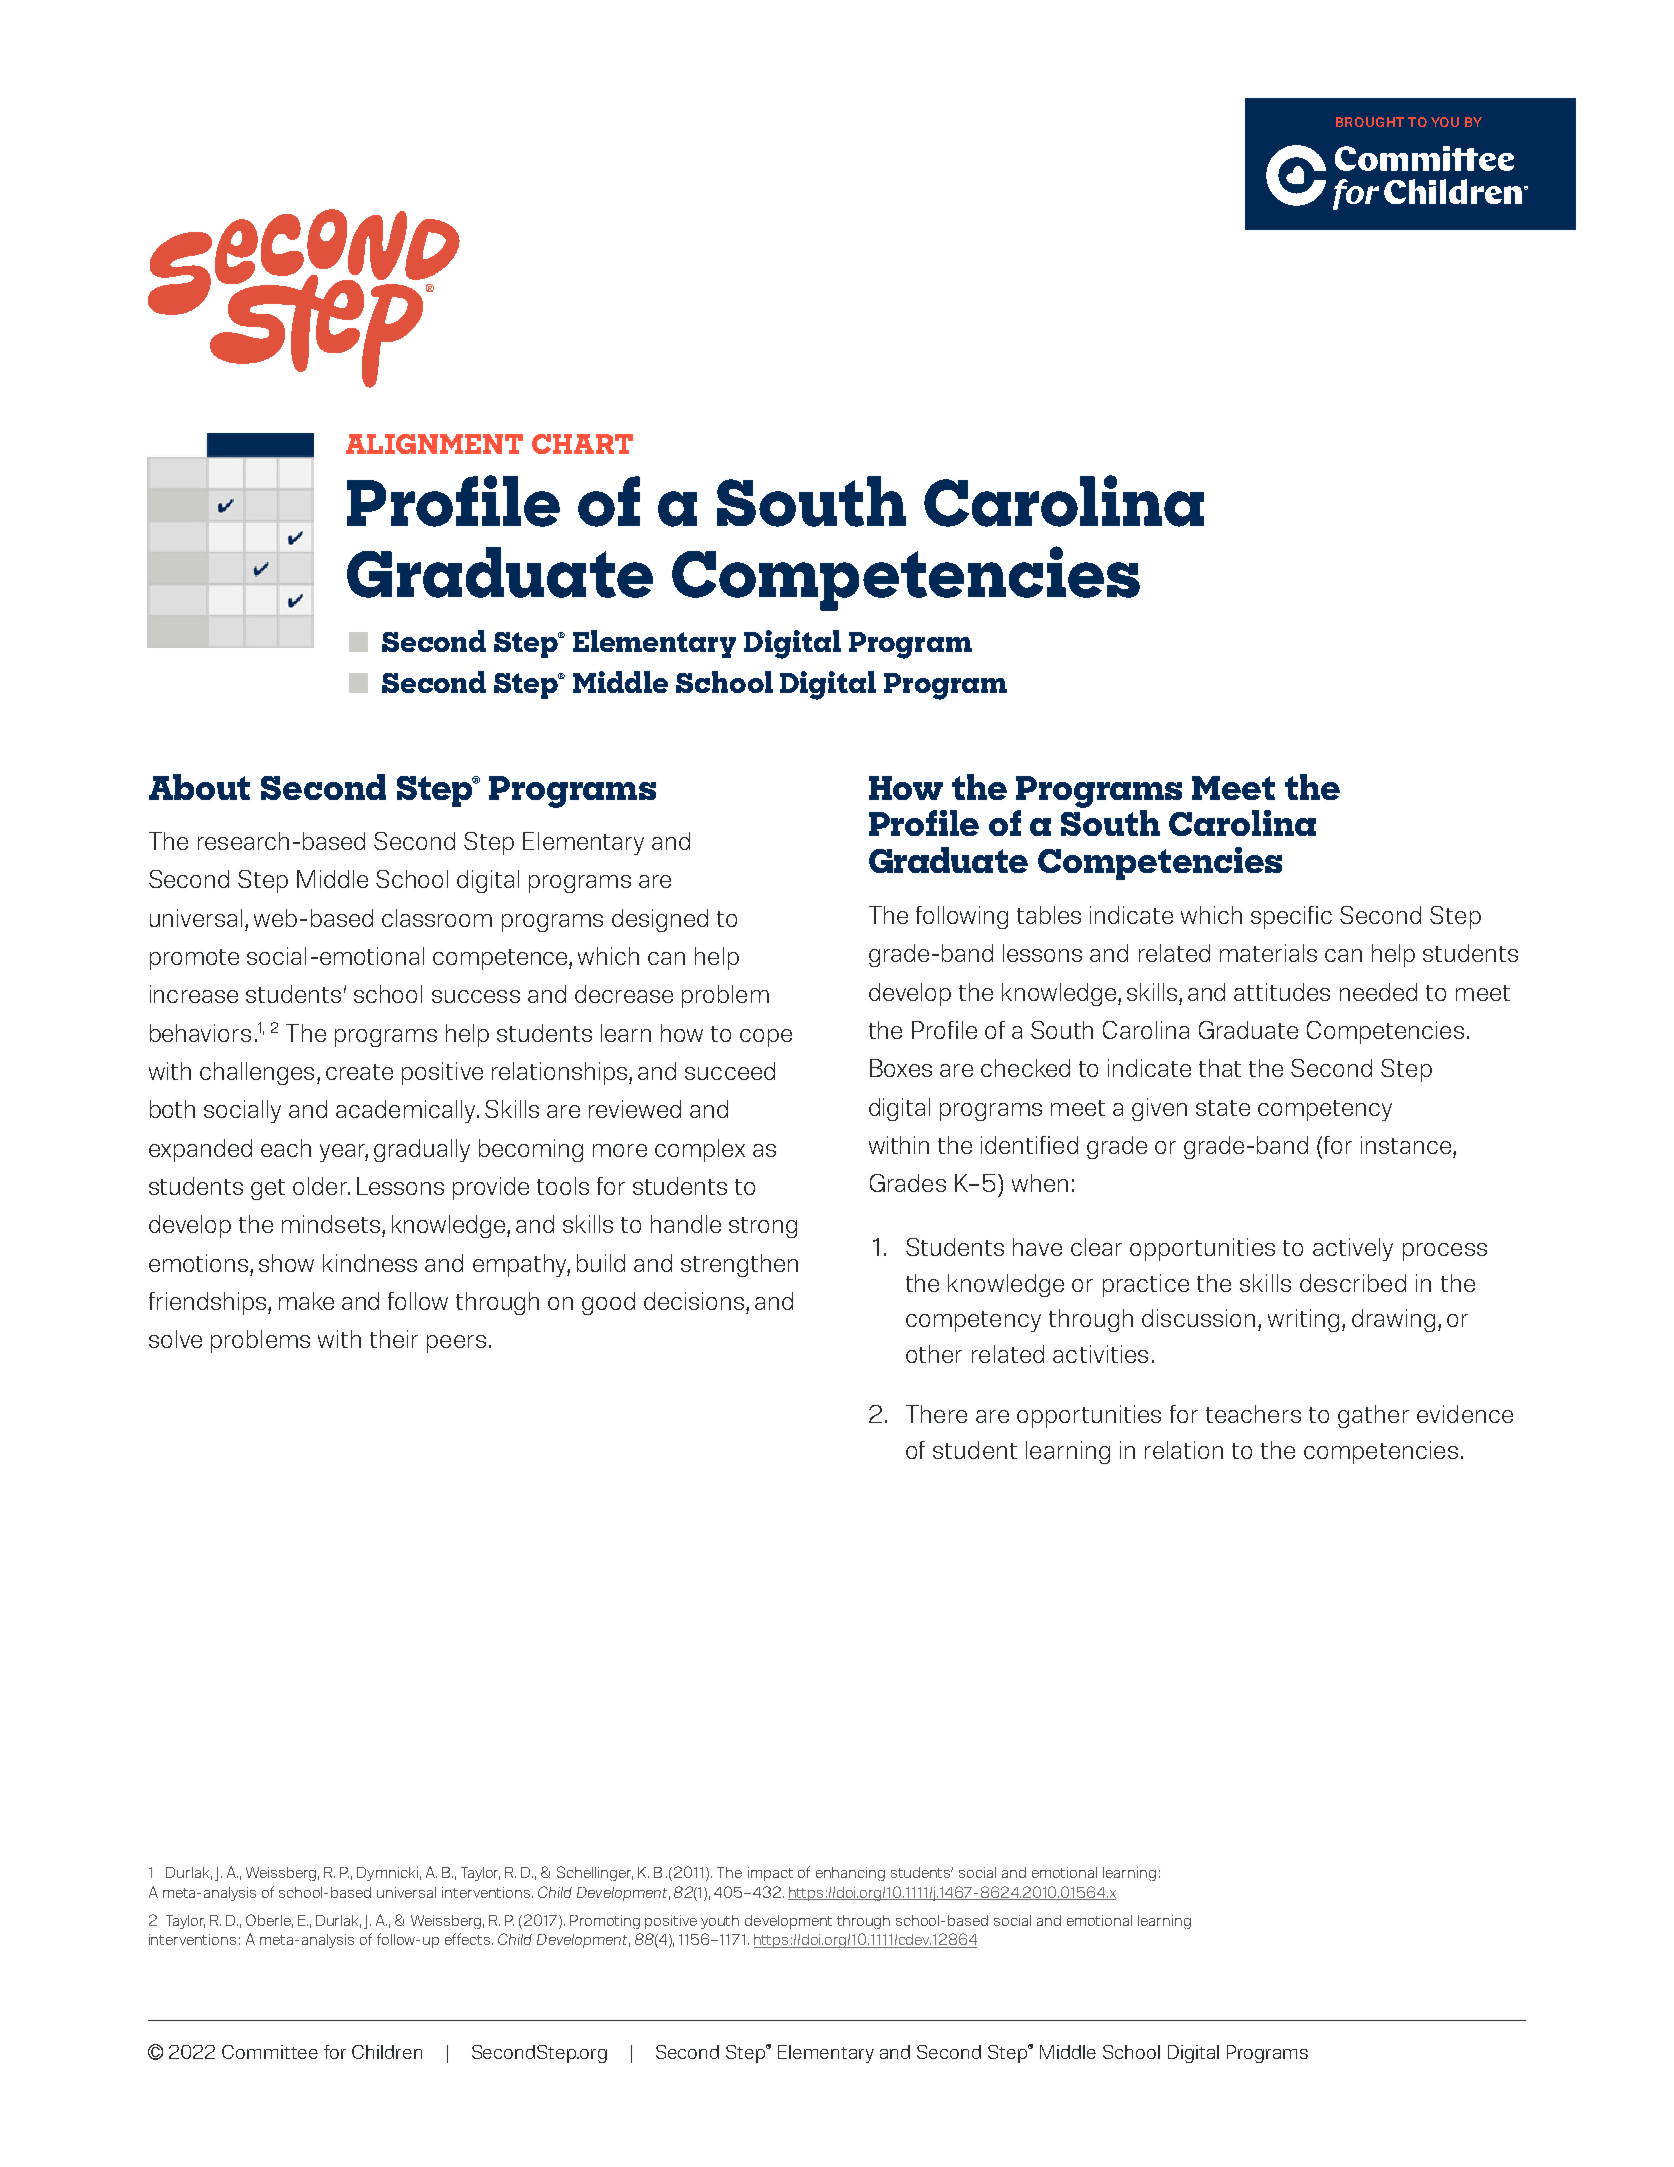  Describe the element at coordinates (1291, 917) in the page. I see `specific` at that location.
